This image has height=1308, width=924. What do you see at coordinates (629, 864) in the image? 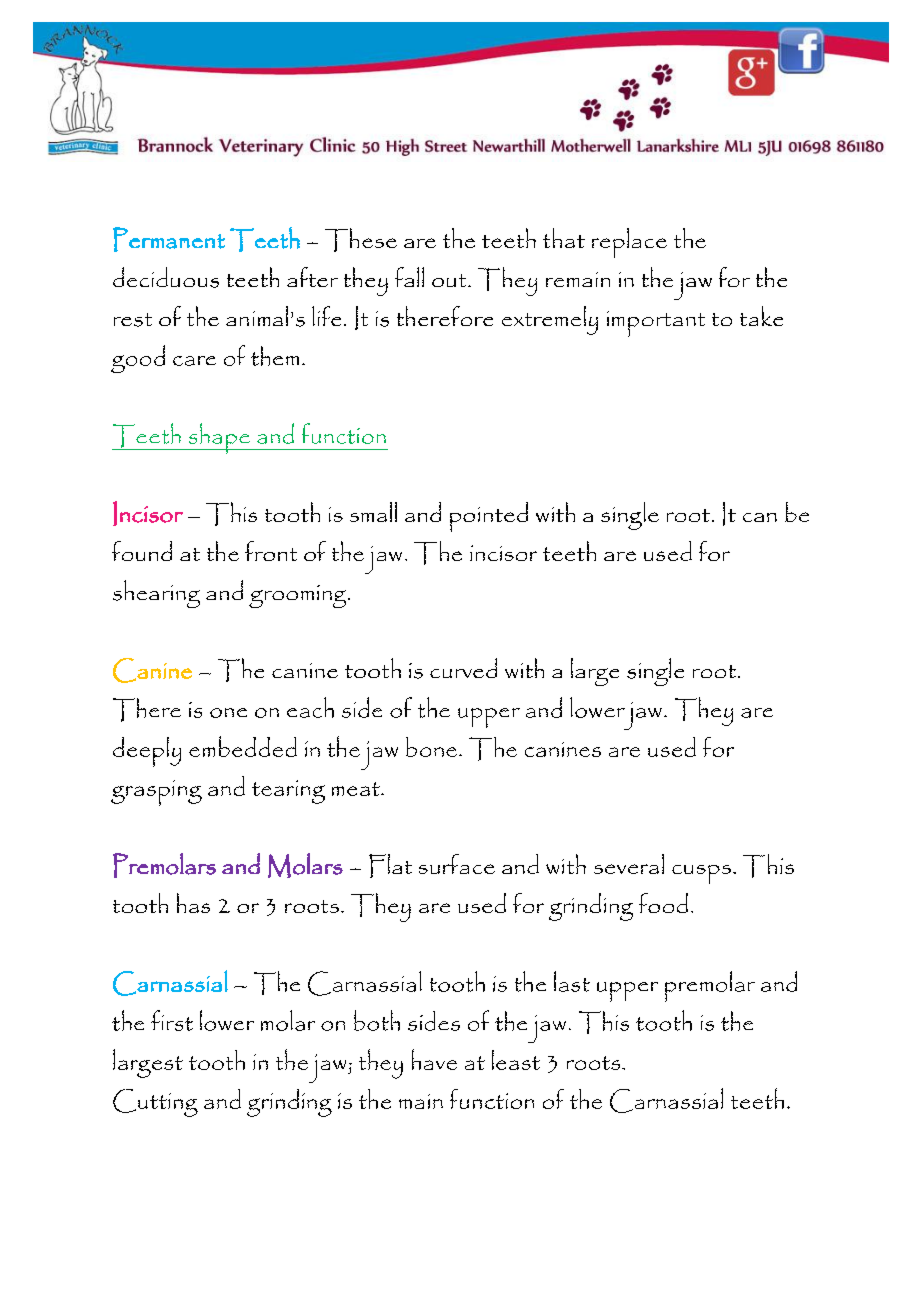
I see `several` at bounding box center [629, 864].
